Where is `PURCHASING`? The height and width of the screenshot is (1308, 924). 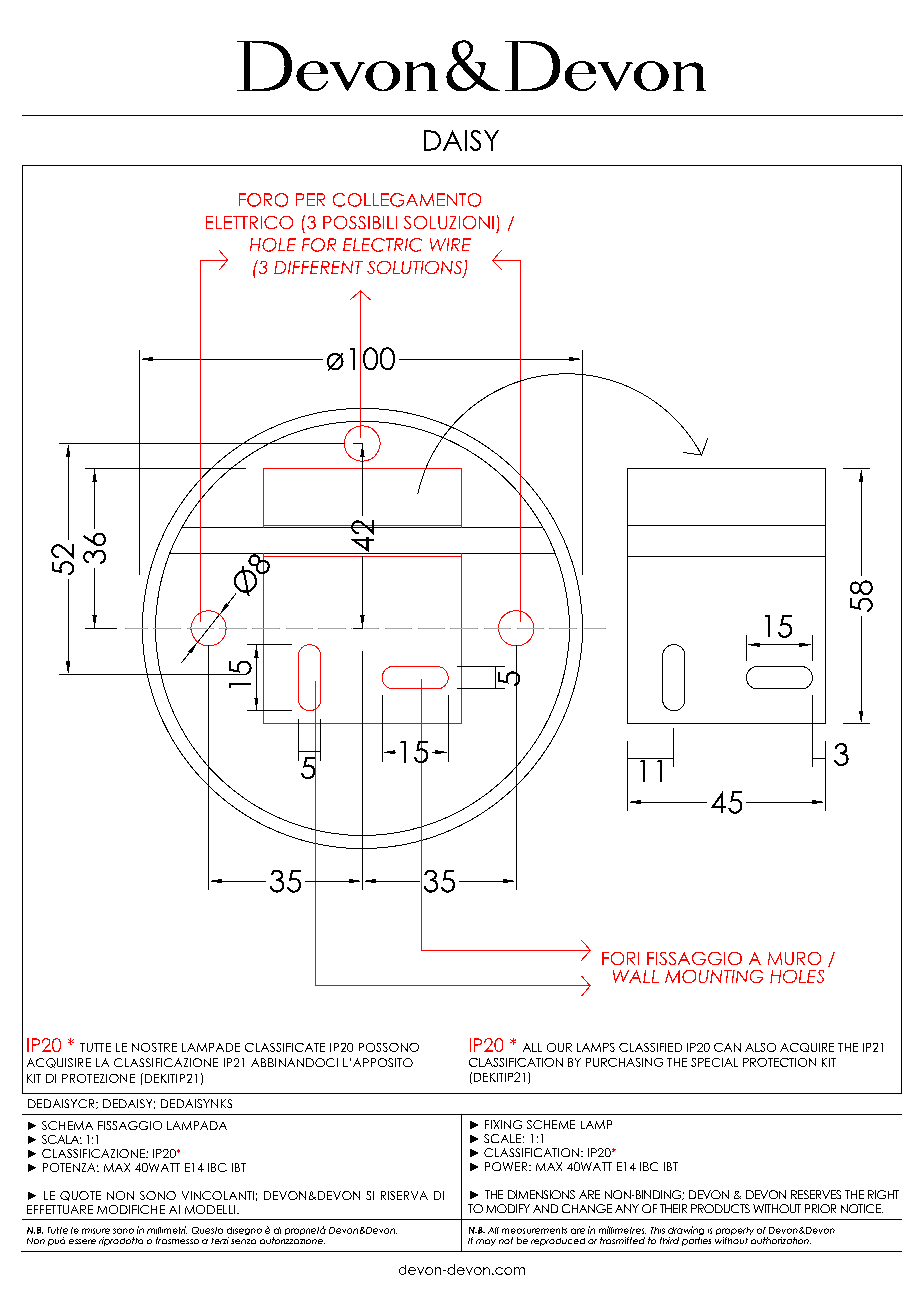 PURCHASING is located at coordinates (624, 1062).
